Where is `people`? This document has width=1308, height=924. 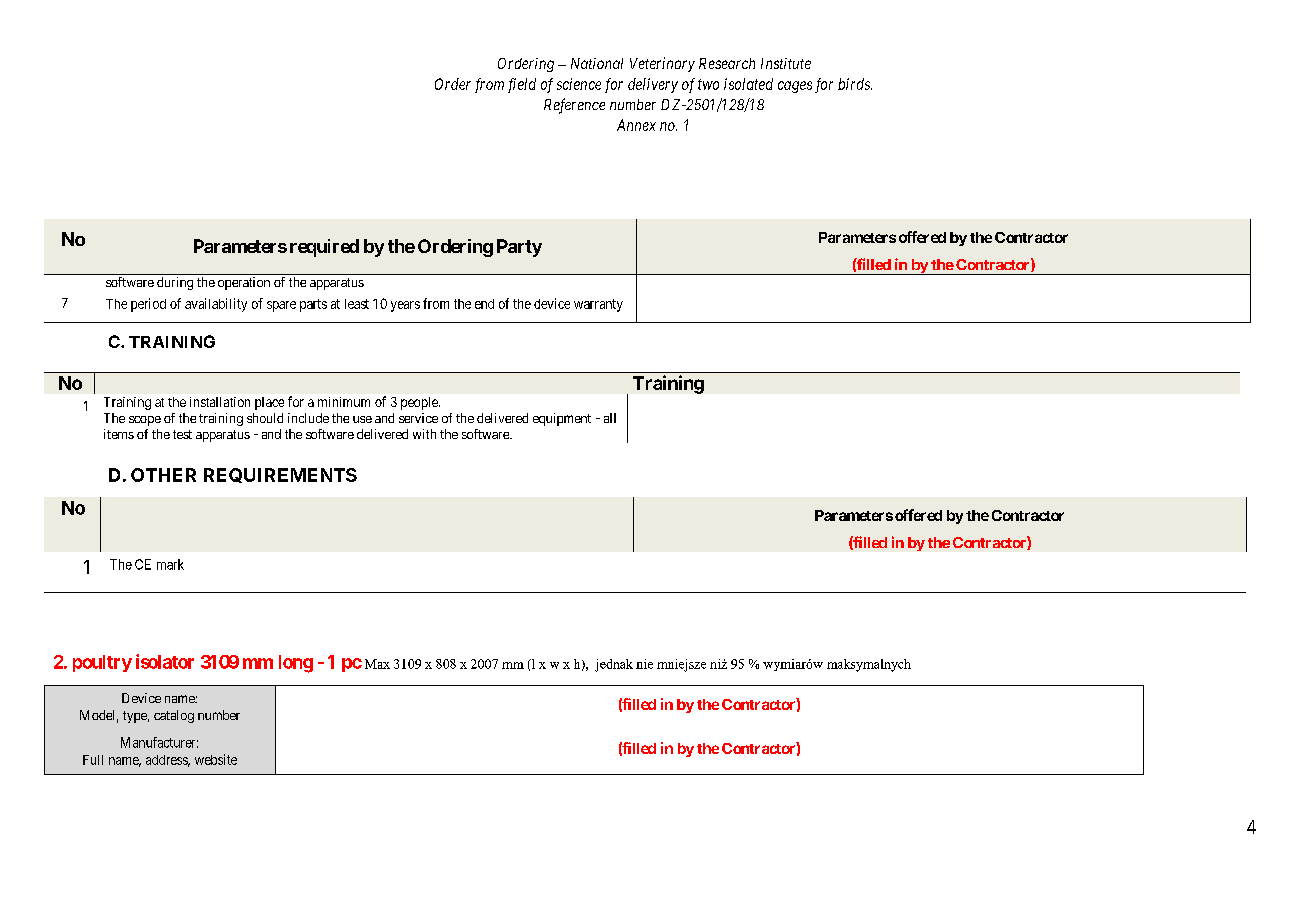 people is located at coordinates (420, 403).
